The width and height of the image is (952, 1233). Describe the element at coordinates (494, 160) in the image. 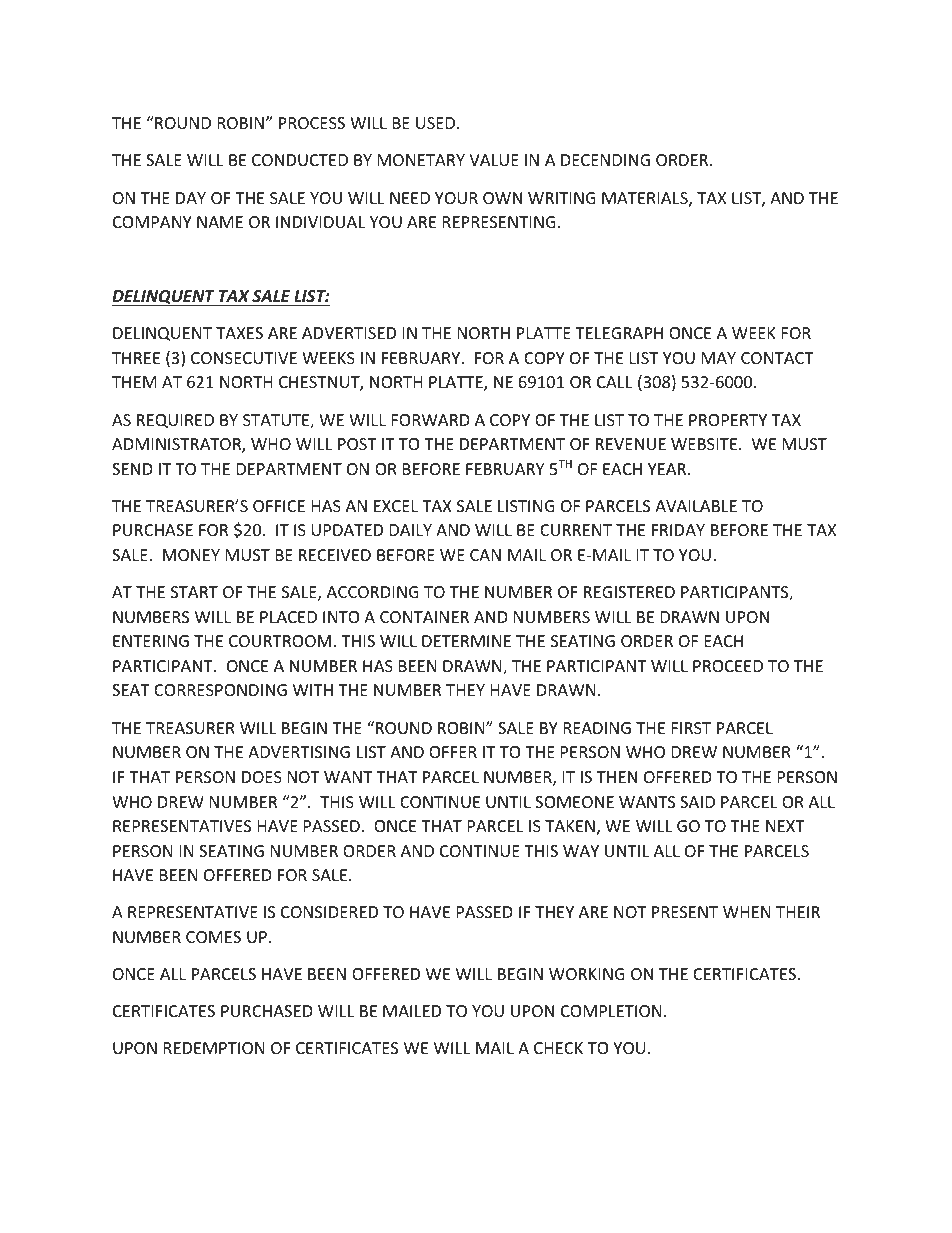

I see `VALUE` at that location.
